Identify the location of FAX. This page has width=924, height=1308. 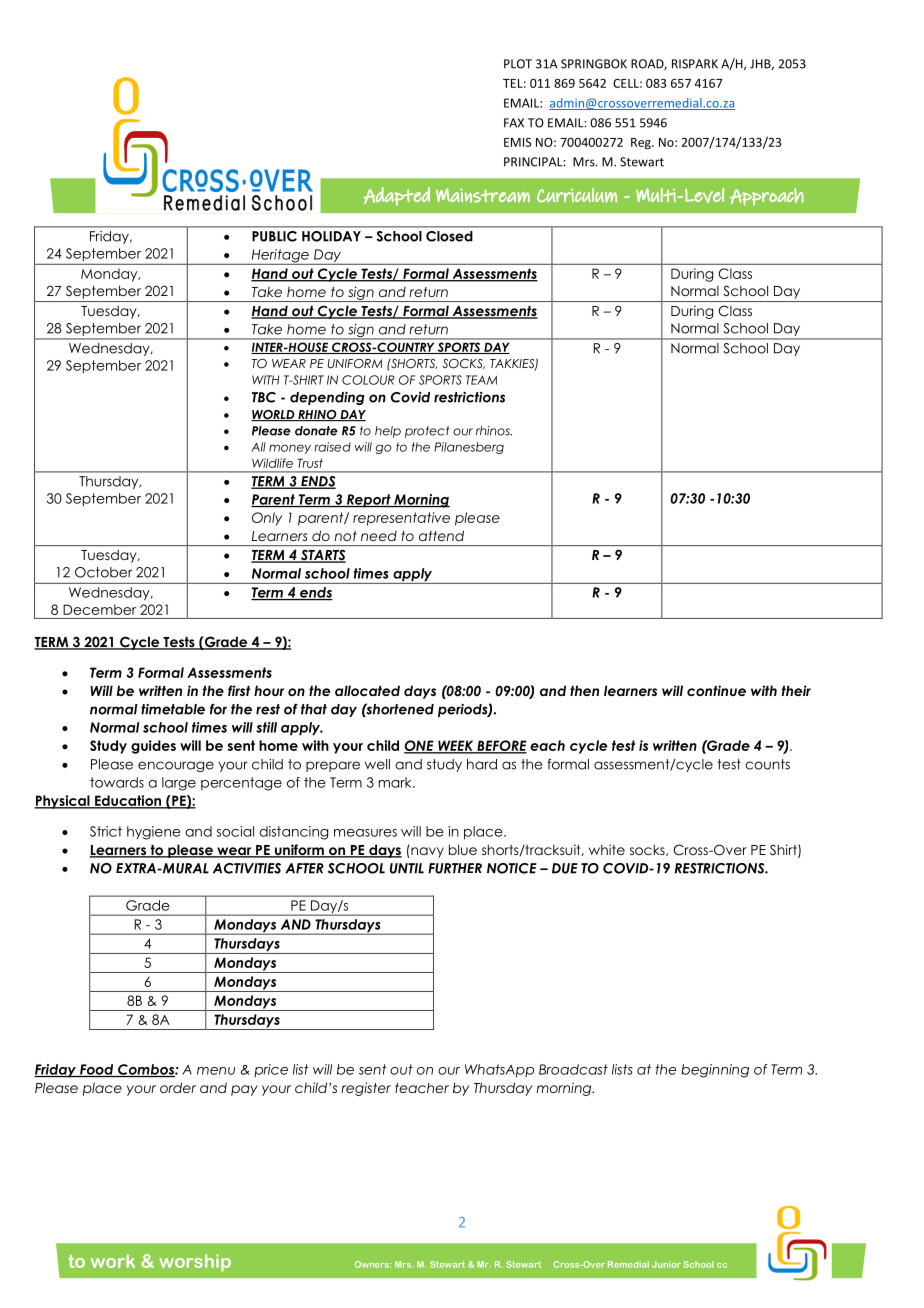
(514, 123).
